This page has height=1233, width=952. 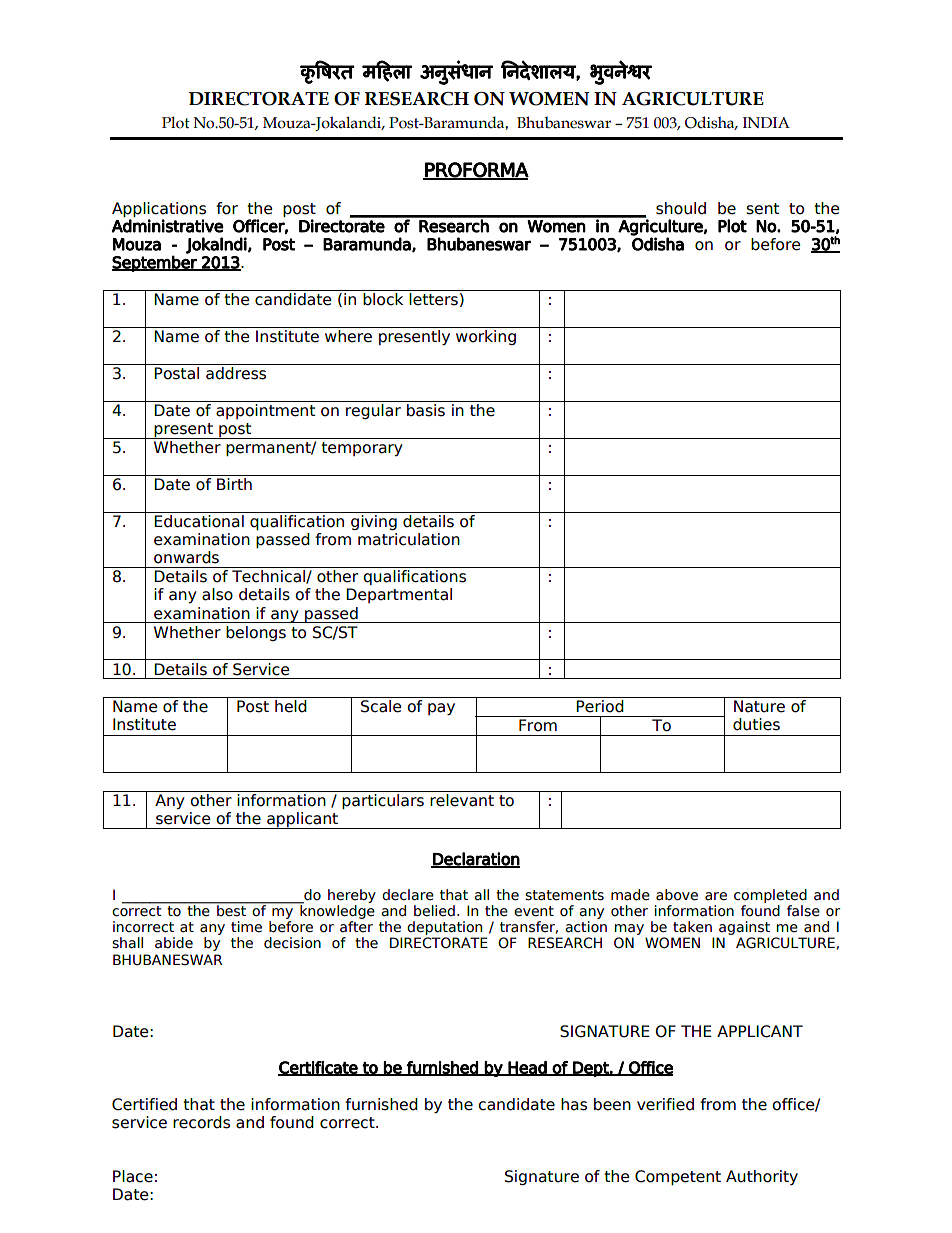 What do you see at coordinates (159, 209) in the page?
I see `Applications` at bounding box center [159, 209].
